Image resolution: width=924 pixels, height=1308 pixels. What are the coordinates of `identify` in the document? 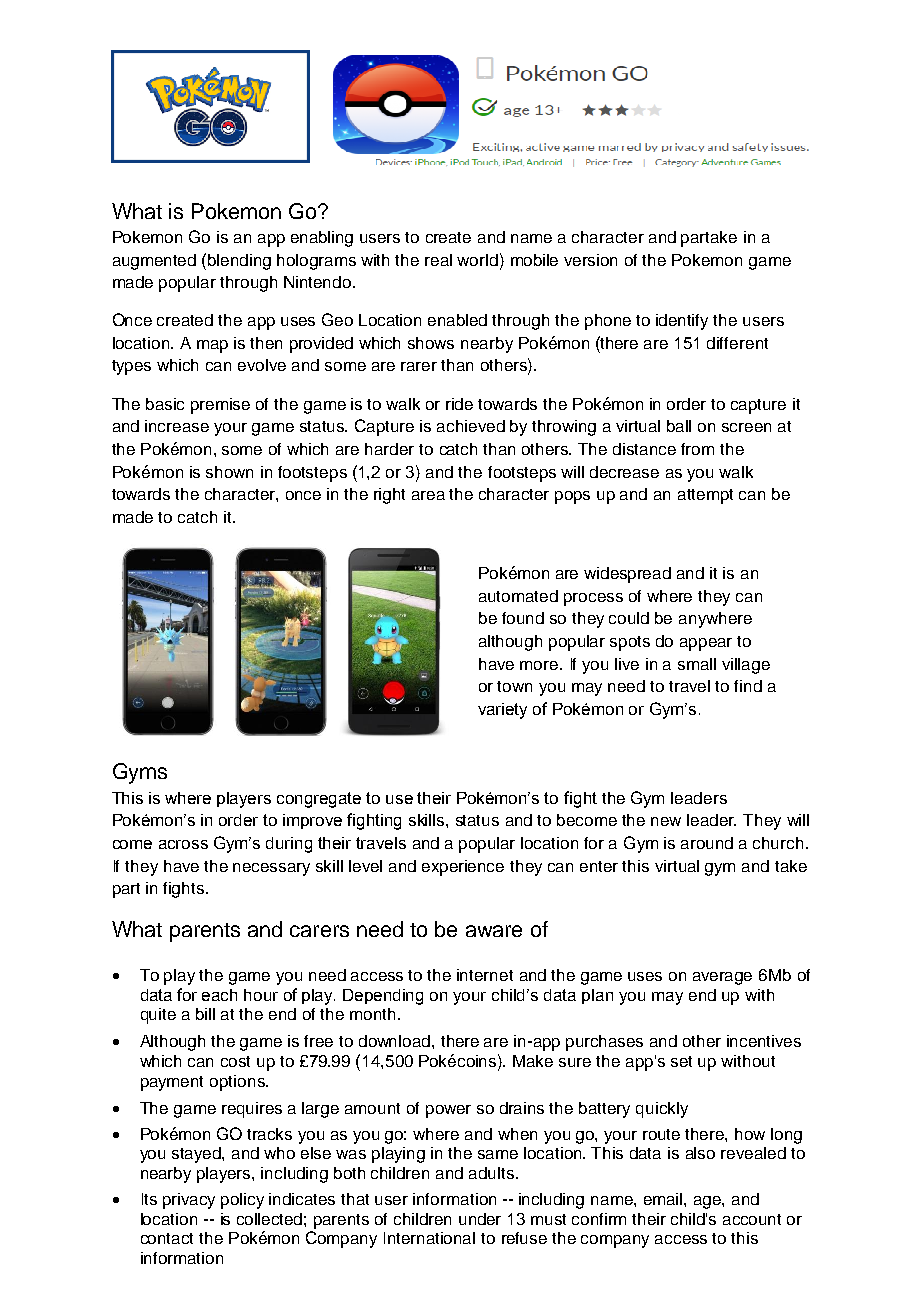 It's located at (682, 322).
